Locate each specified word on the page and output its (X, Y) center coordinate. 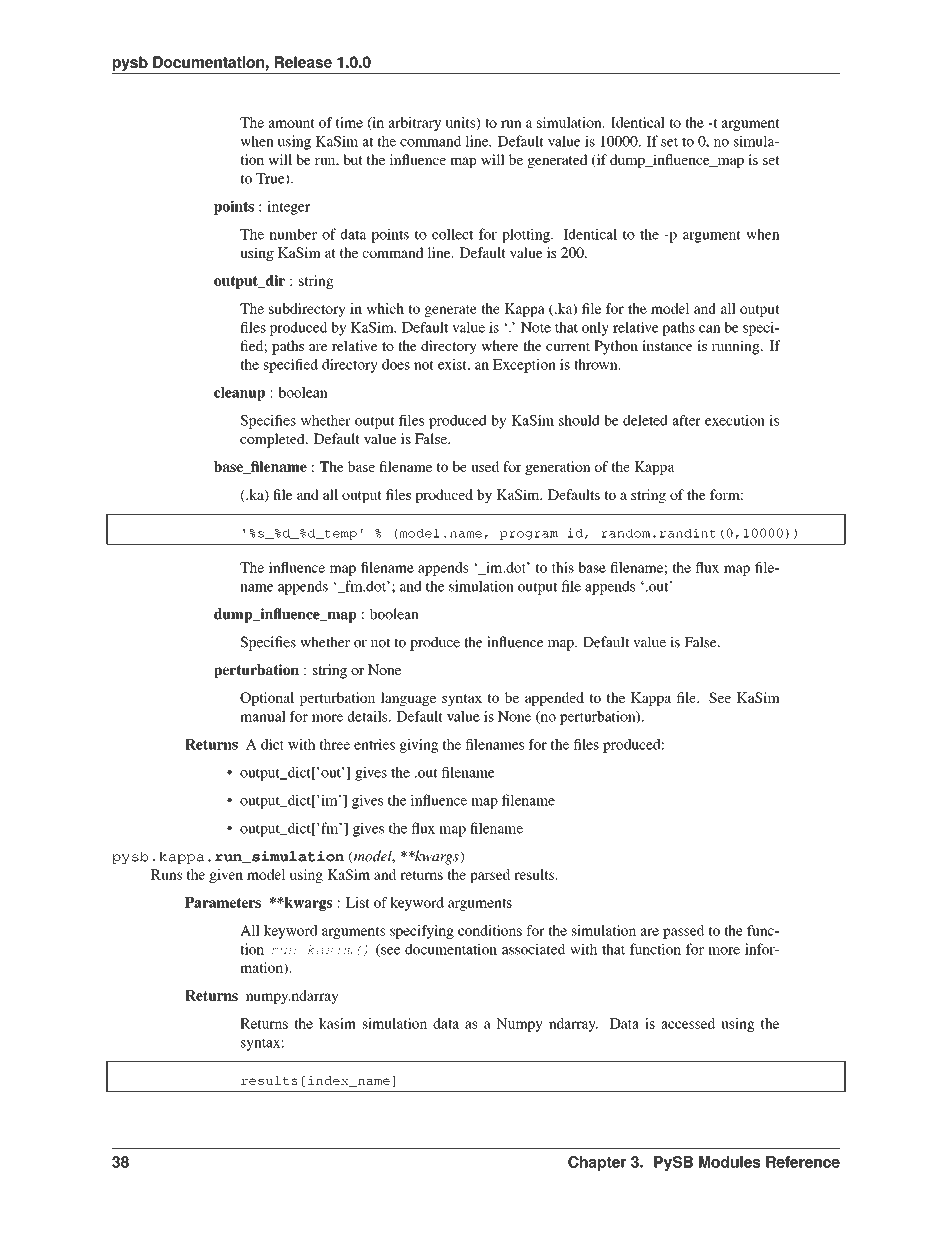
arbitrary (415, 124)
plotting (527, 235)
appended (554, 699)
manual (263, 716)
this (563, 567)
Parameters (223, 902)
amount (292, 123)
